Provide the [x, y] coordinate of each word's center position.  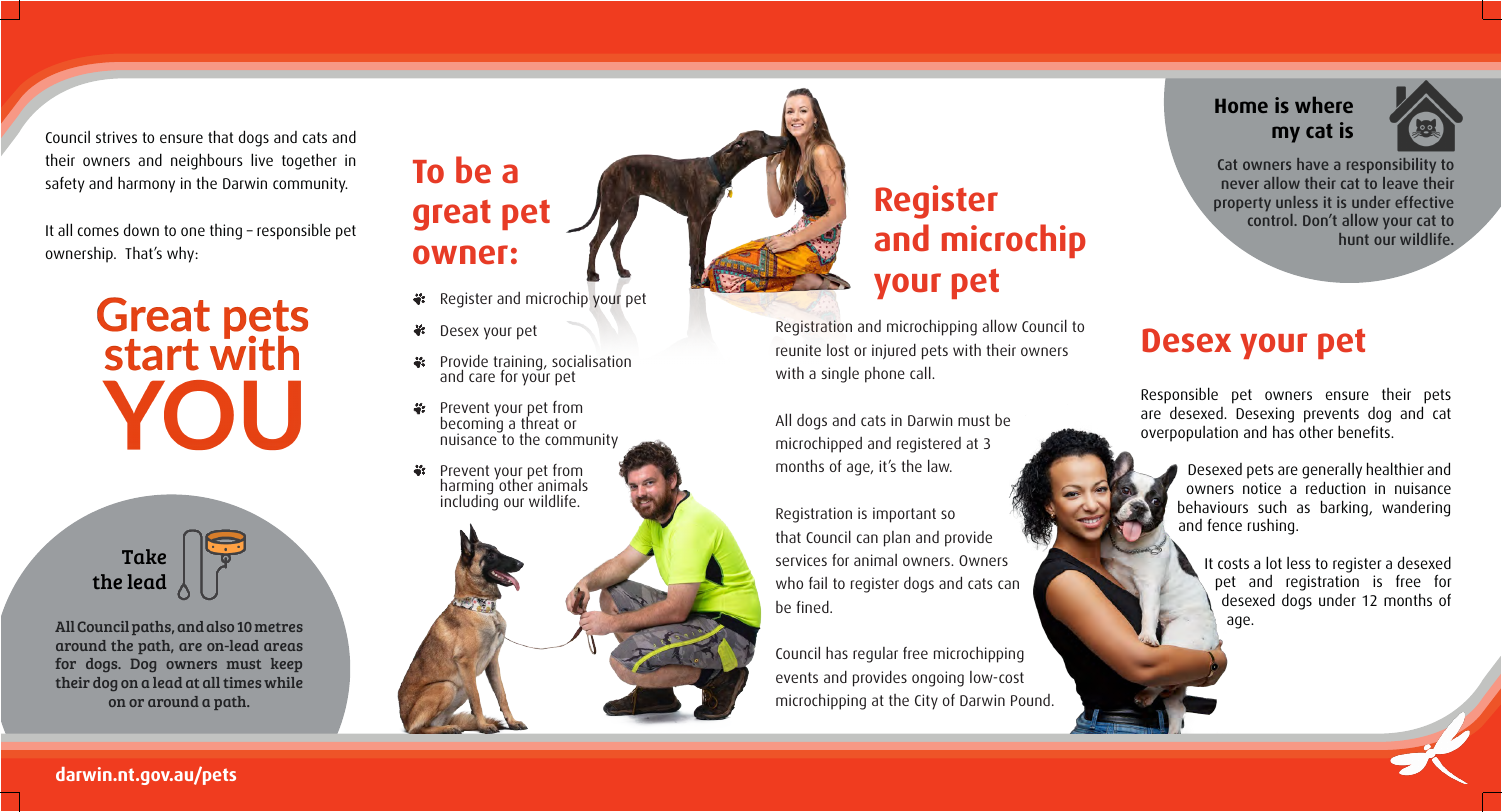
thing [226, 232]
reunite [798, 350]
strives [116, 137]
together [309, 161]
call [921, 372]
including [469, 502]
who [789, 583]
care [482, 377]
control [1270, 220]
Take [144, 556]
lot [1274, 562]
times [242, 682]
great [452, 215]
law [940, 465]
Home [1241, 106]
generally [1332, 472]
